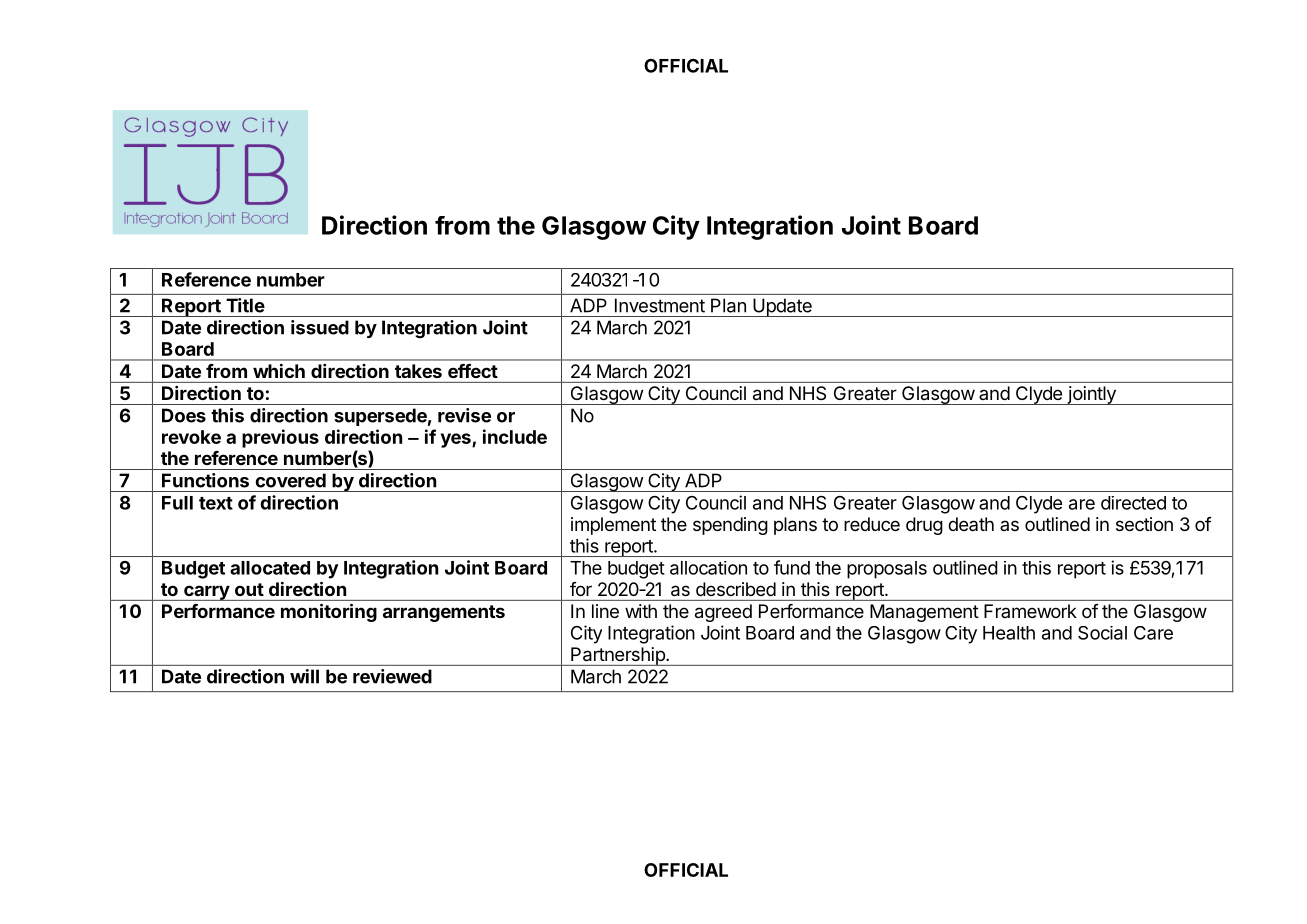 Image resolution: width=1307 pixels, height=924 pixels. I want to click on include, so click(515, 436).
